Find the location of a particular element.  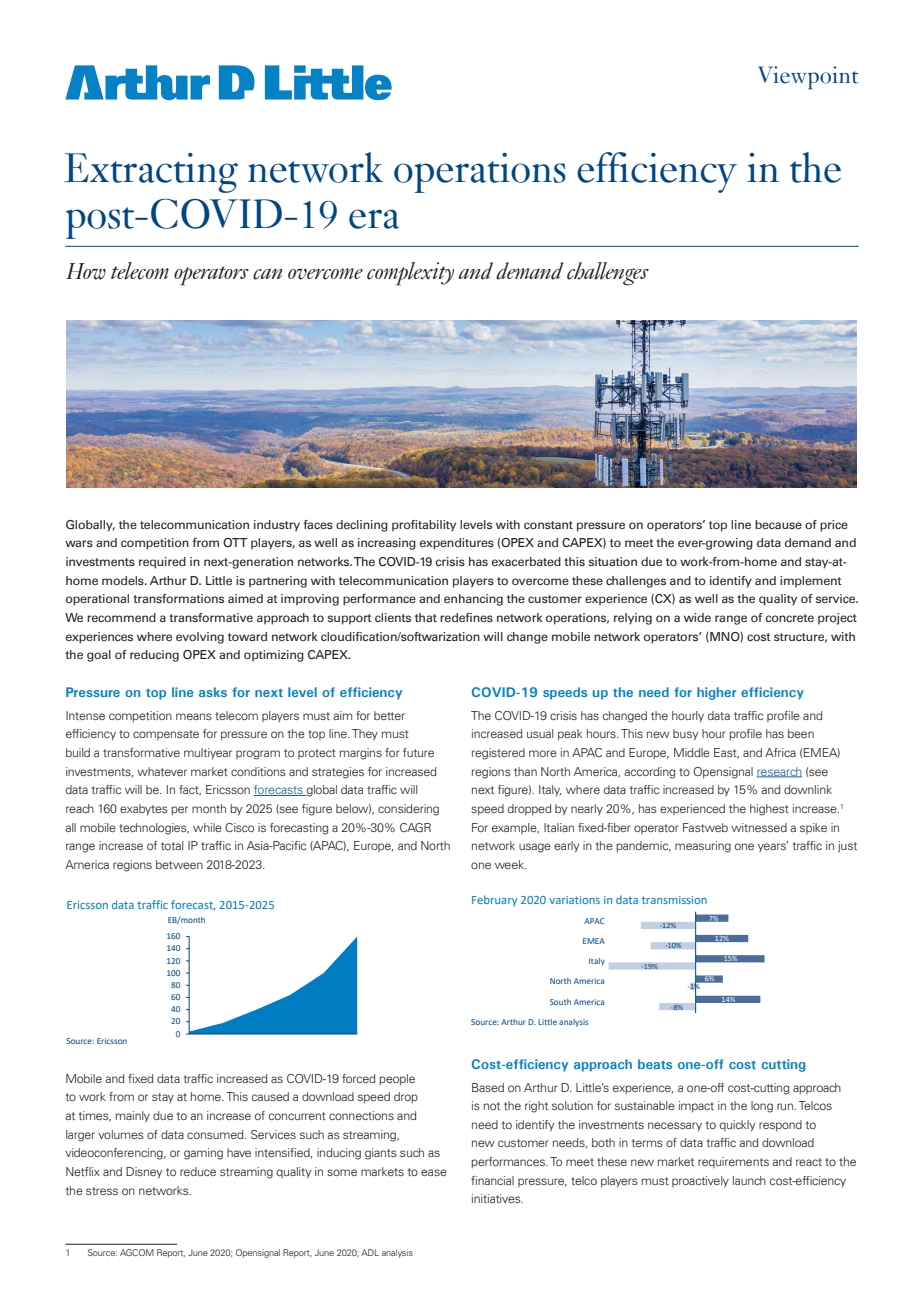

complexity is located at coordinates (410, 274).
